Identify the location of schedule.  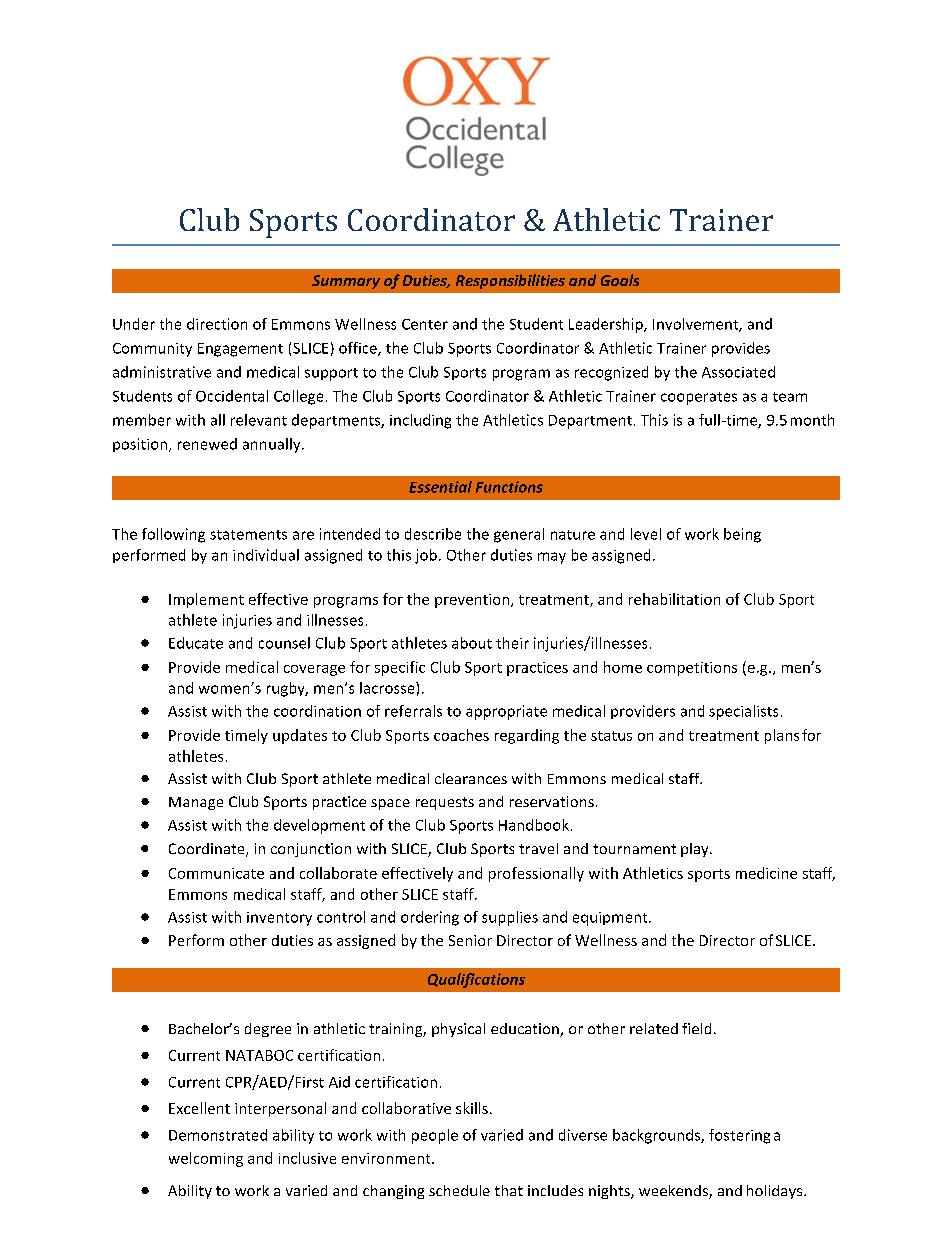
(459, 1190).
